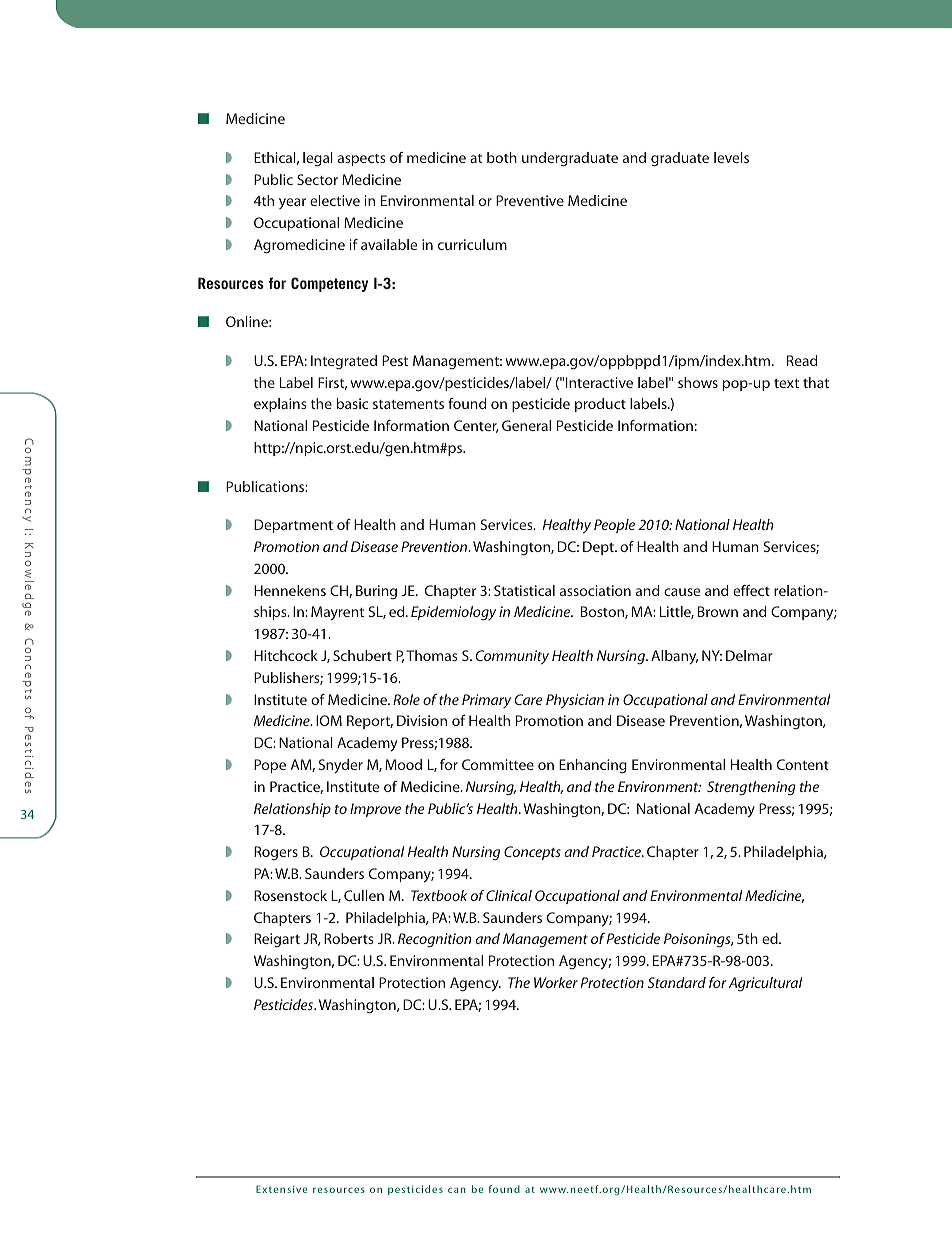 The image size is (952, 1233). What do you see at coordinates (731, 157) in the image?
I see `levels` at bounding box center [731, 157].
